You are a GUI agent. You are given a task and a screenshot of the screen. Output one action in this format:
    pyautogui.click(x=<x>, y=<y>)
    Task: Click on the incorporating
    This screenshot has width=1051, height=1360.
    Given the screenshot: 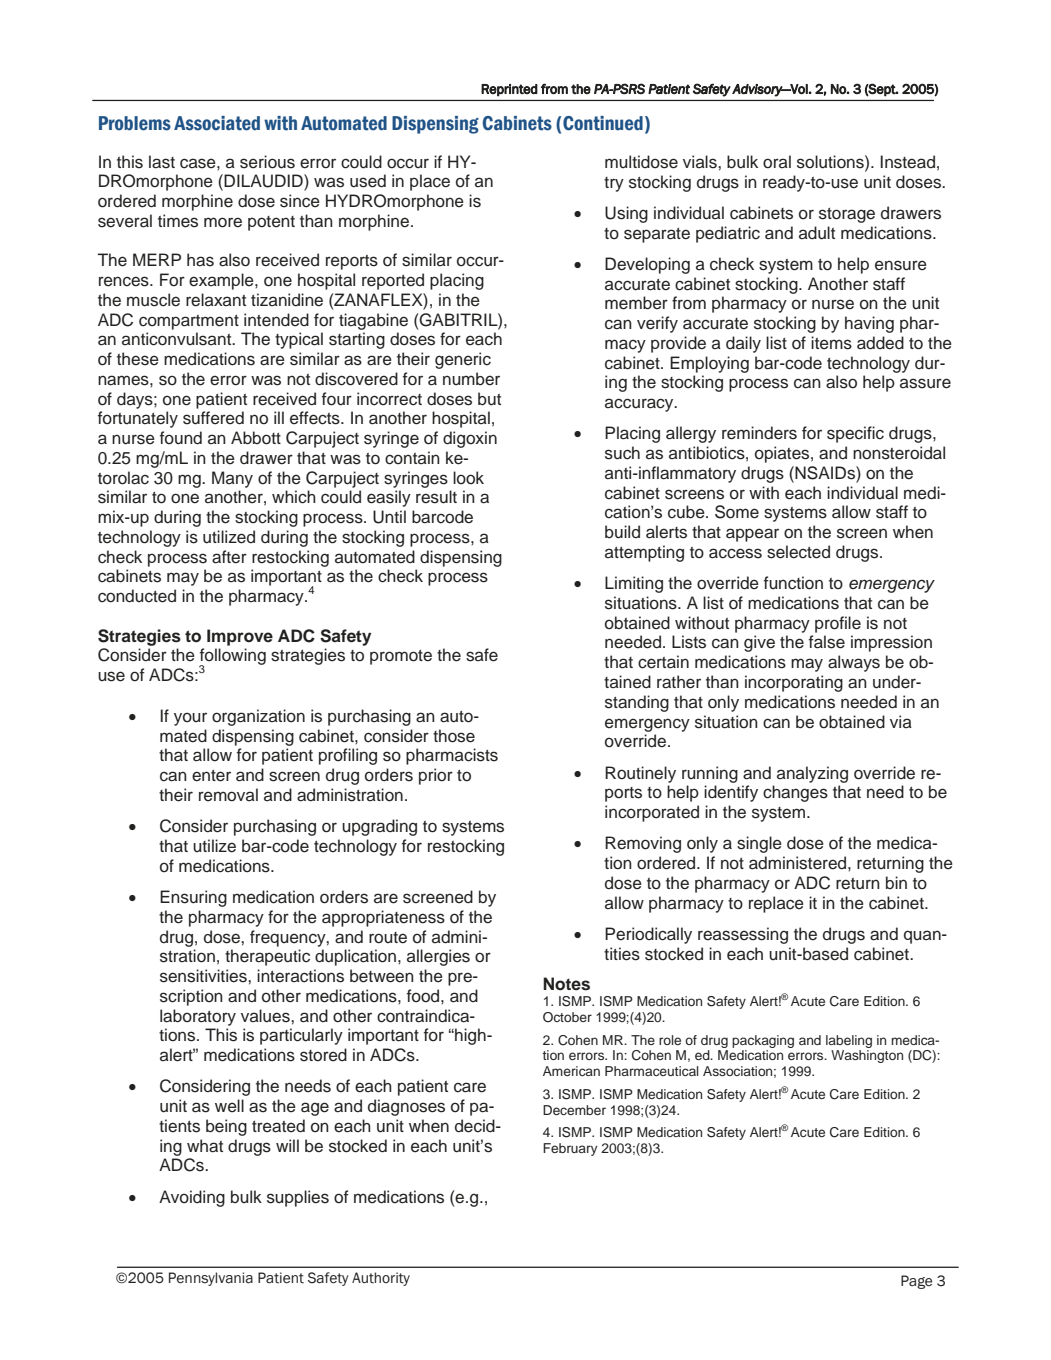 What is the action you would take?
    pyautogui.click(x=794, y=683)
